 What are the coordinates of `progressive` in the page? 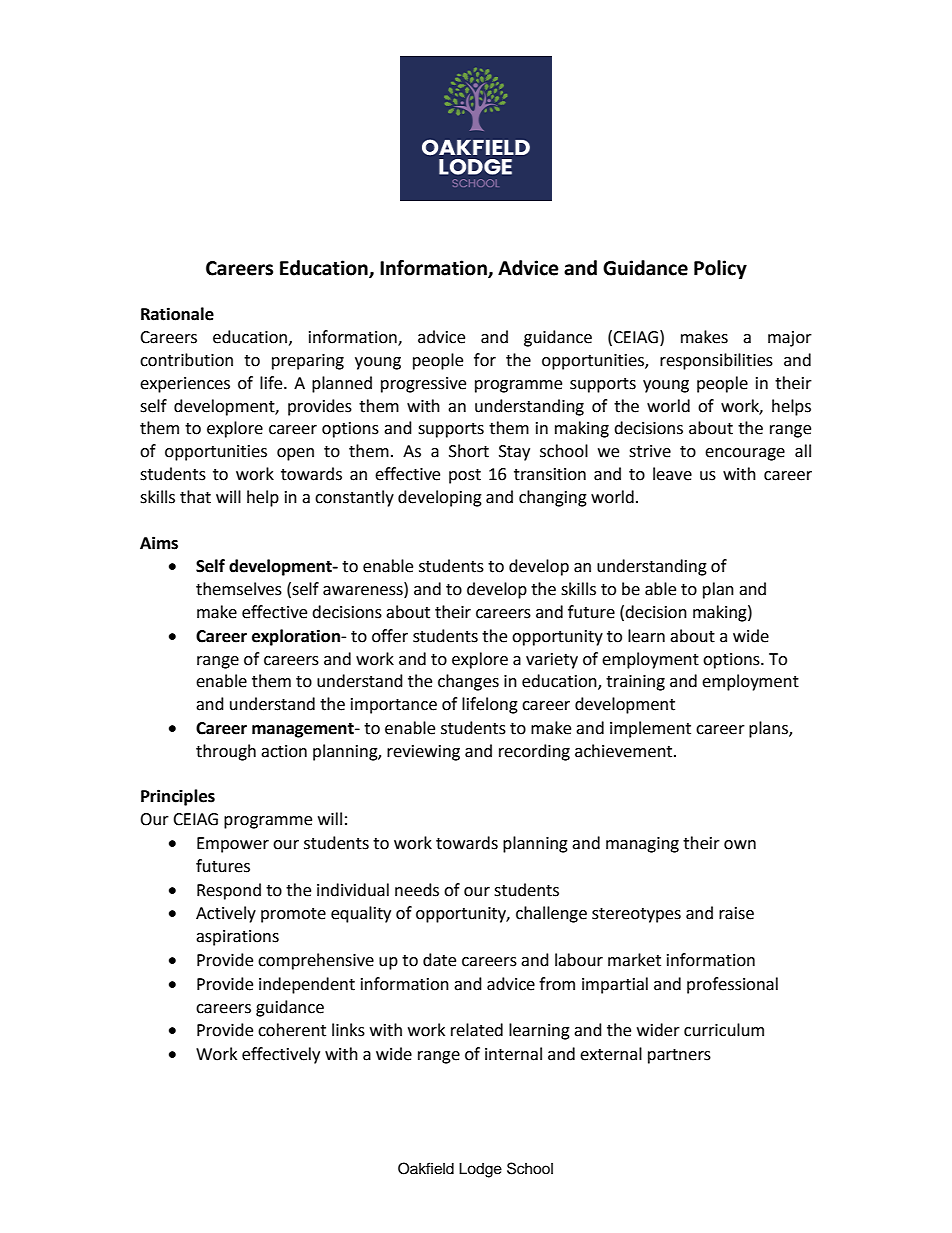 It's located at (423, 385).
